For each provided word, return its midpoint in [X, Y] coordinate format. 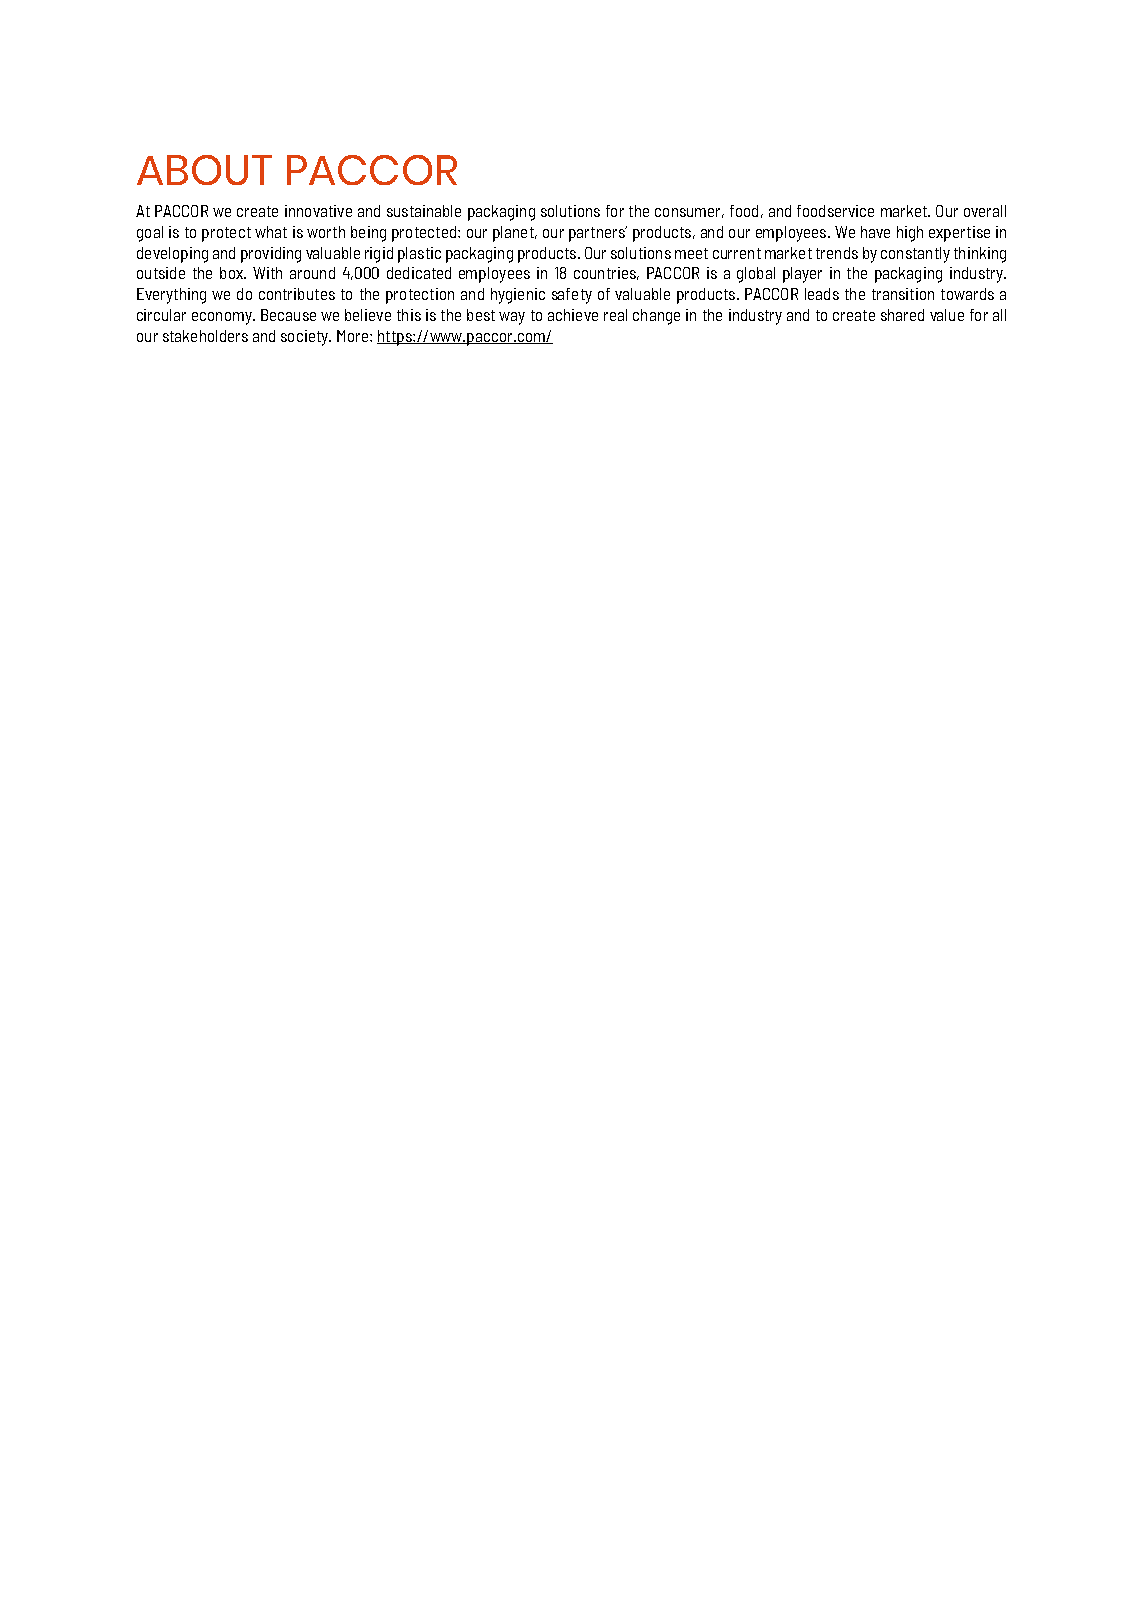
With [267, 273]
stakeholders [205, 336]
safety [572, 296]
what [271, 232]
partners [598, 234]
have [875, 232]
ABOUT [204, 170]
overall [985, 211]
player [802, 275]
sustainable [424, 211]
